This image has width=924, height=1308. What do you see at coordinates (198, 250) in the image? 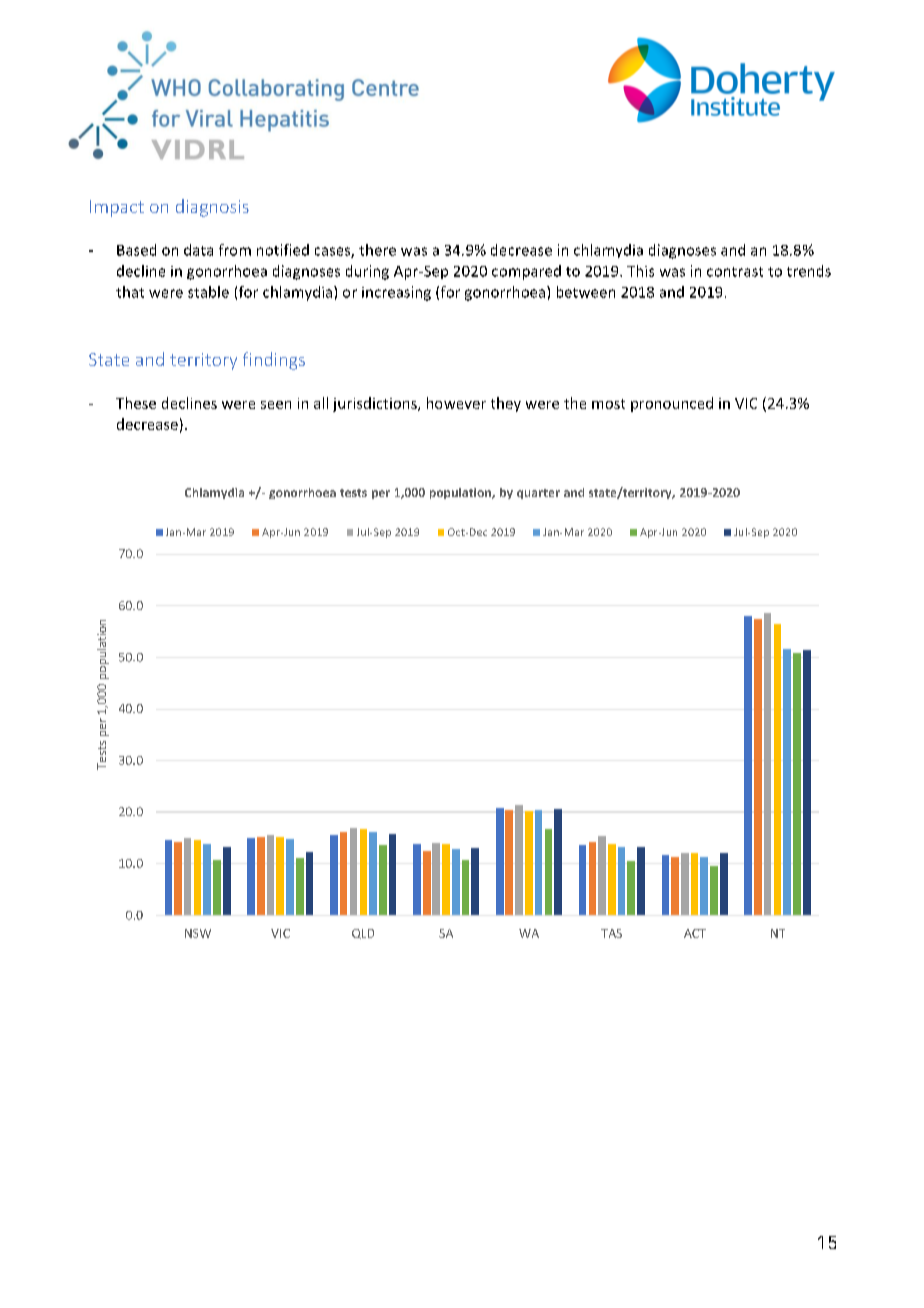
I see `data` at bounding box center [198, 250].
